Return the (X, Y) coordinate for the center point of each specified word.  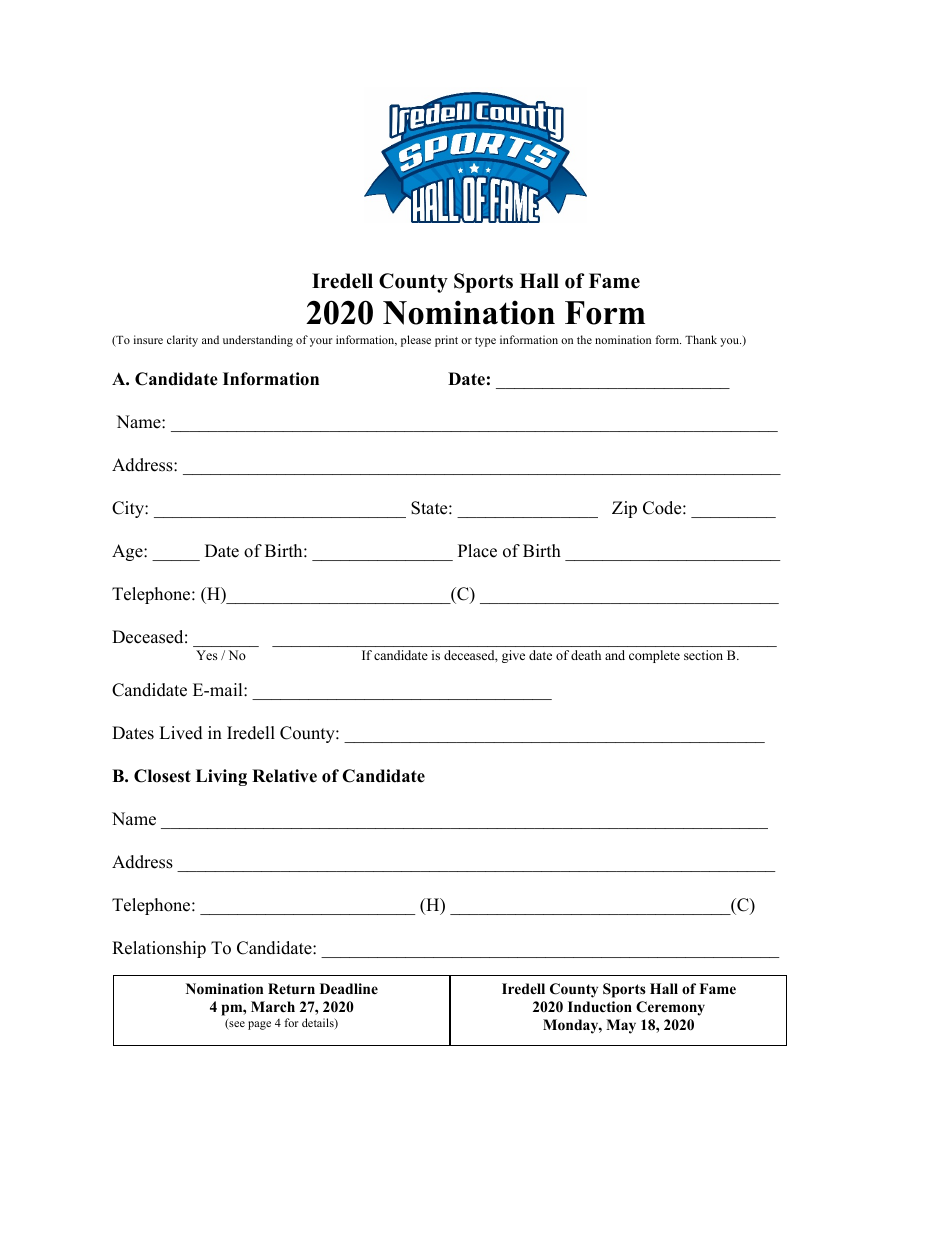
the (584, 339)
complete (654, 656)
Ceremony (670, 1008)
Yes (207, 655)
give (513, 656)
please (416, 341)
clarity (182, 341)
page (259, 1025)
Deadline (349, 988)
